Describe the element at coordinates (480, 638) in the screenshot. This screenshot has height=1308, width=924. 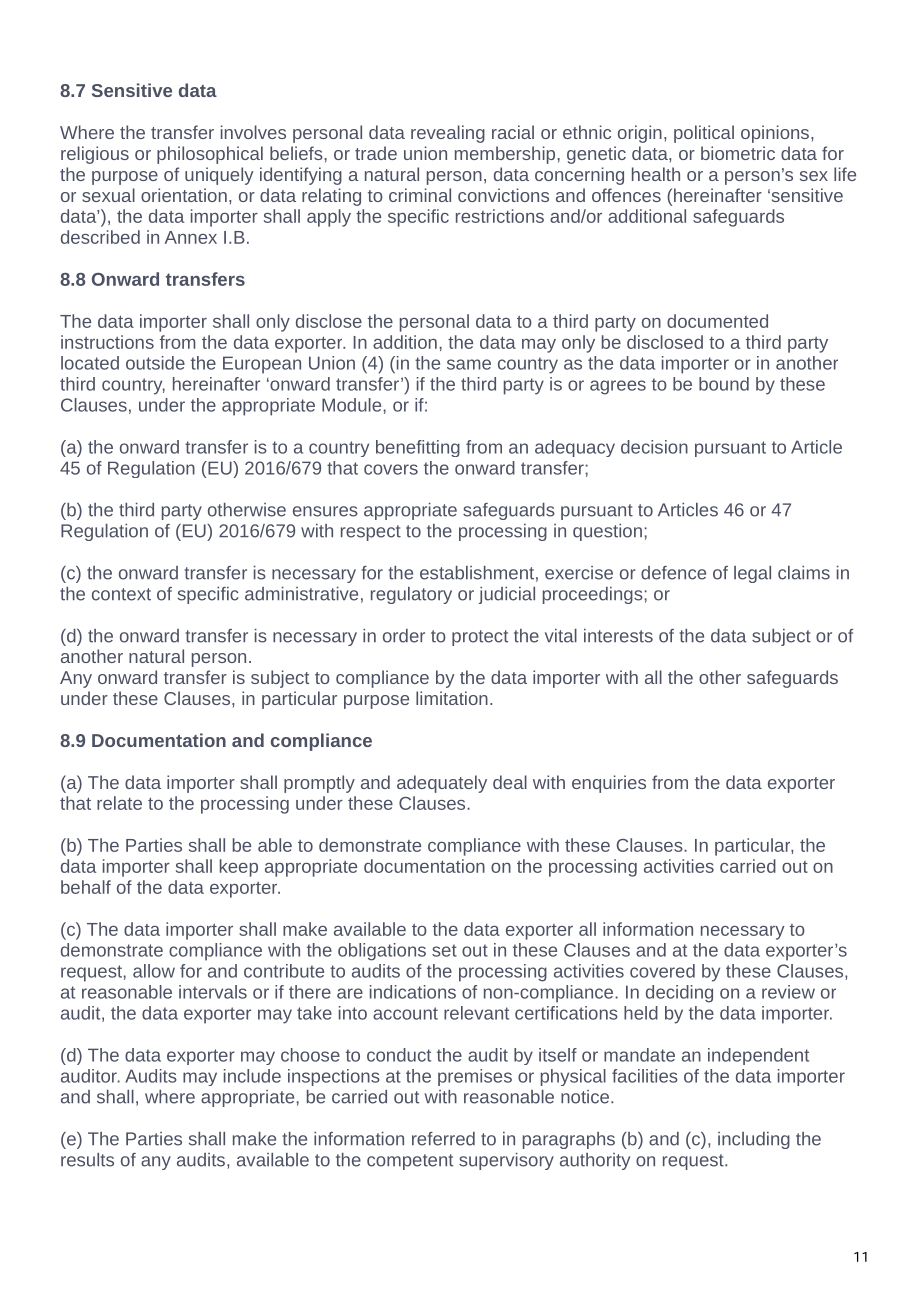
I see `protect` at that location.
